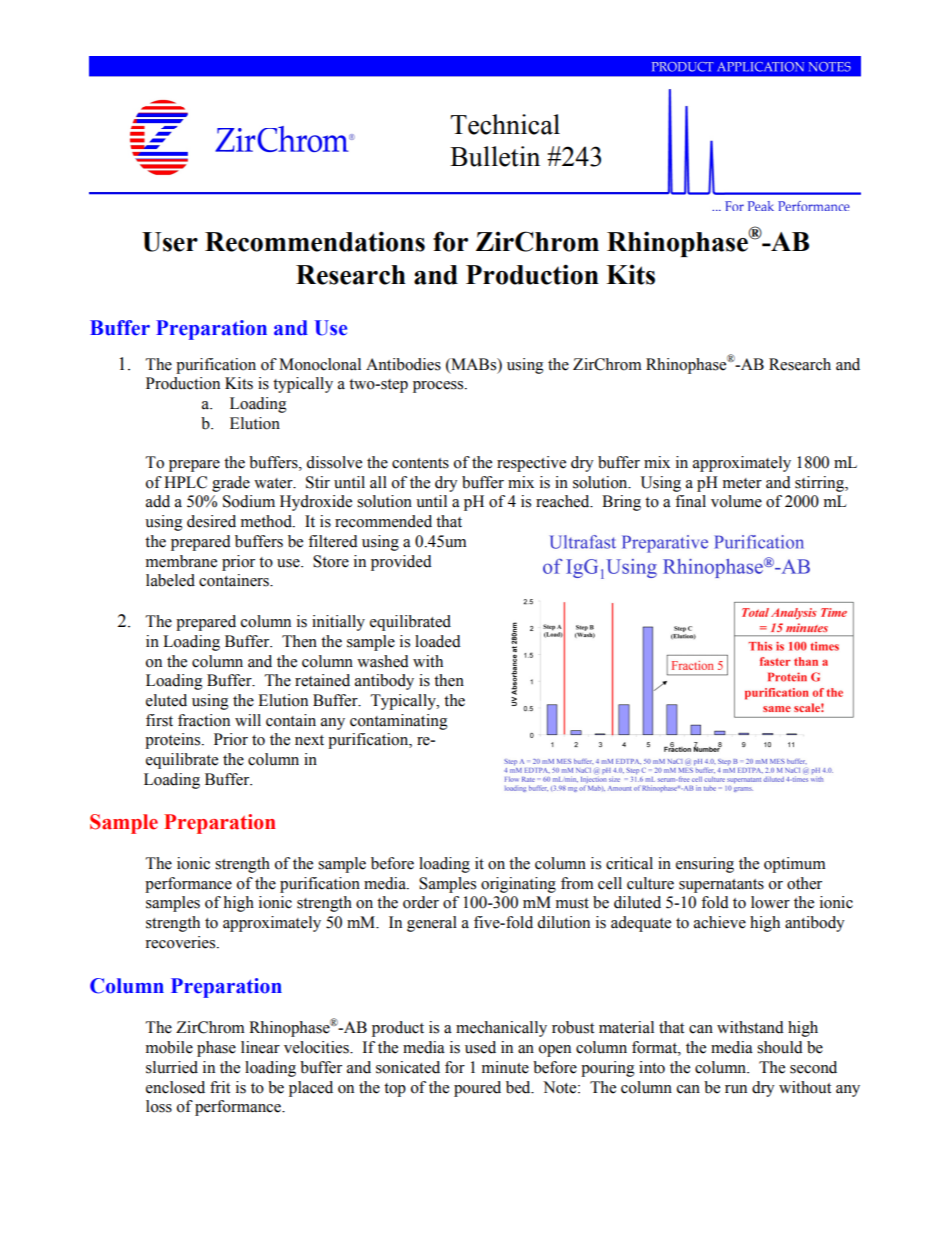  I want to click on recoveries, so click(181, 942).
